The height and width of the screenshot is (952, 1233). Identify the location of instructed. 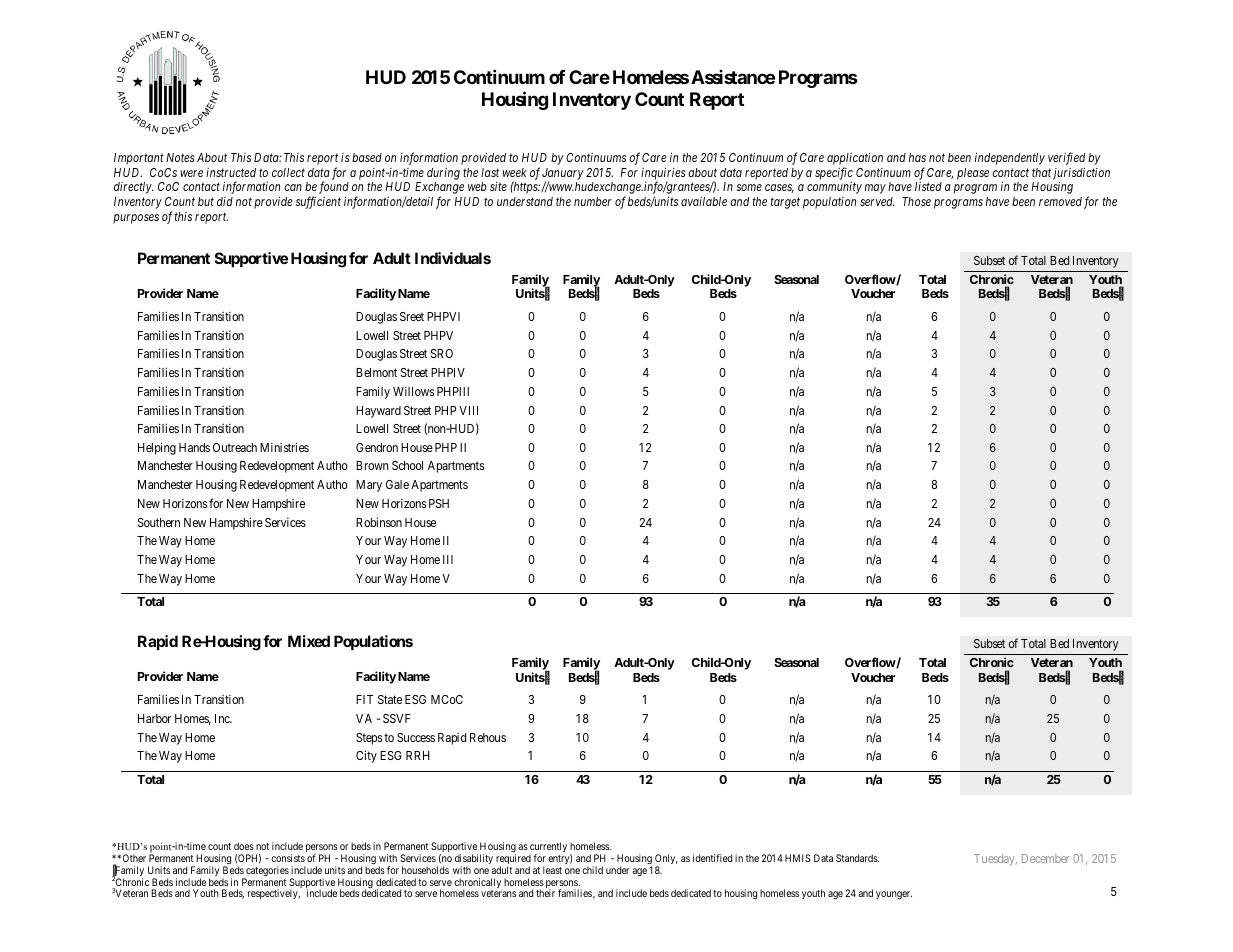
(231, 172).
